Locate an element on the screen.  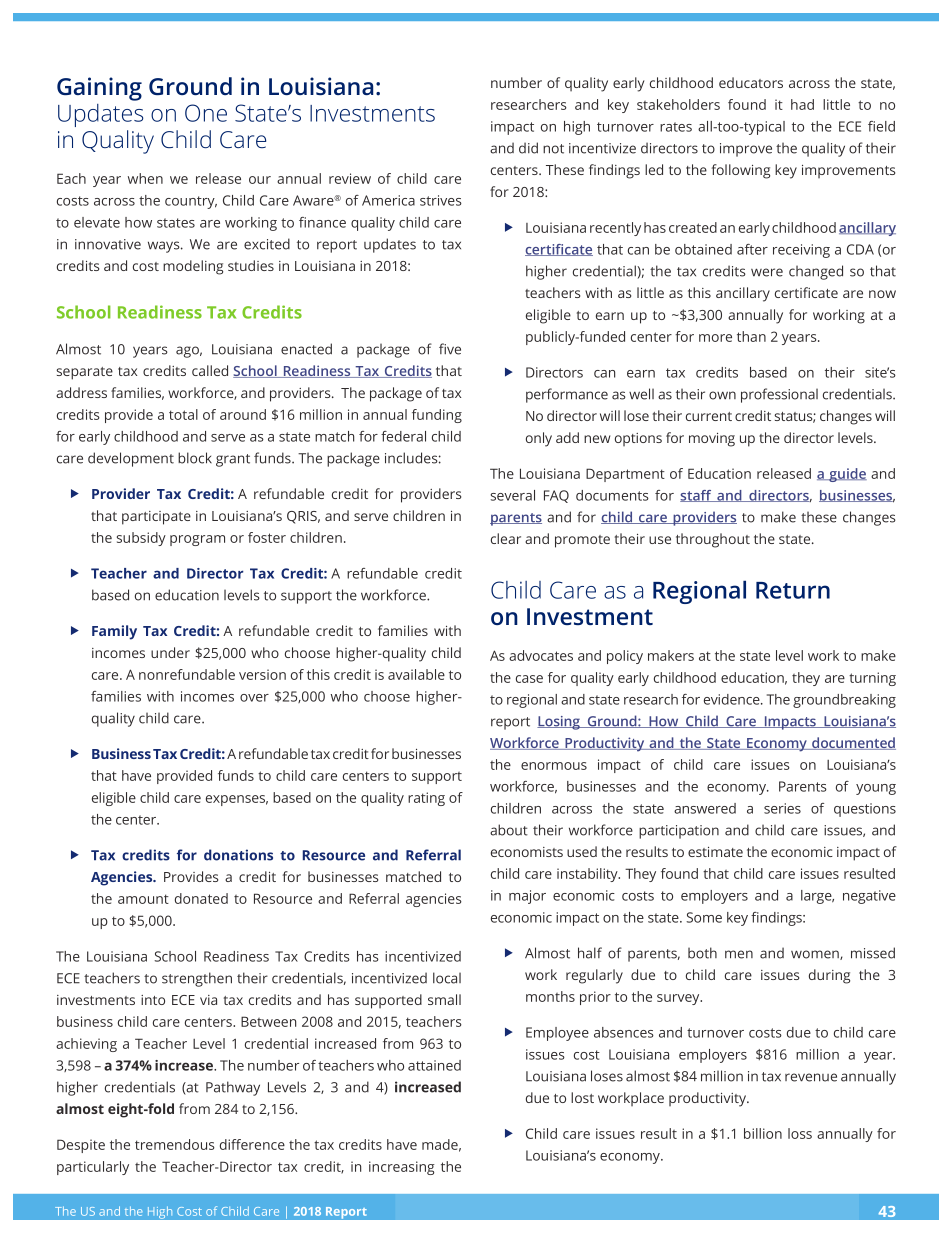
tremendous is located at coordinates (175, 1144).
